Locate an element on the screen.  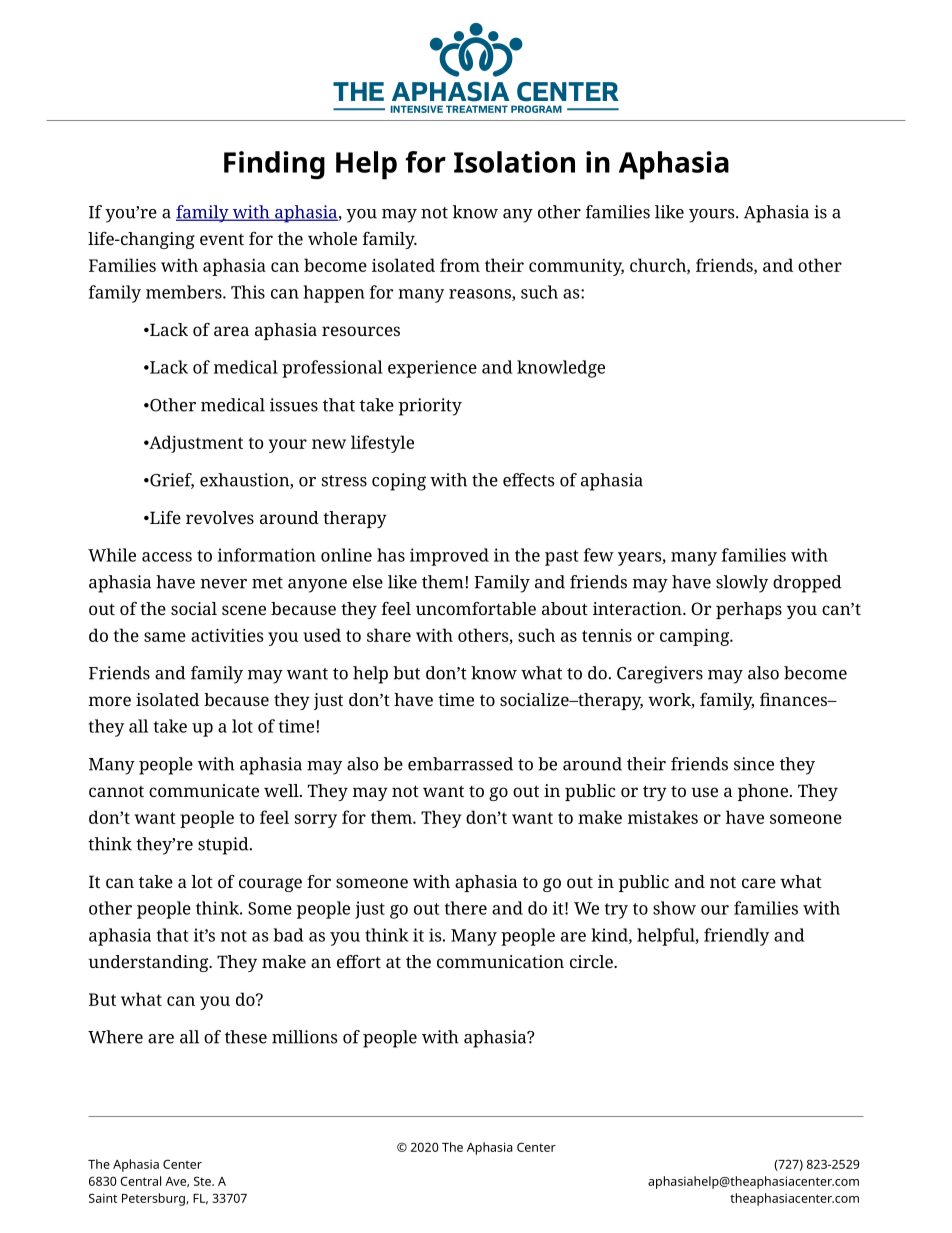
communicate is located at coordinates (204, 790).
